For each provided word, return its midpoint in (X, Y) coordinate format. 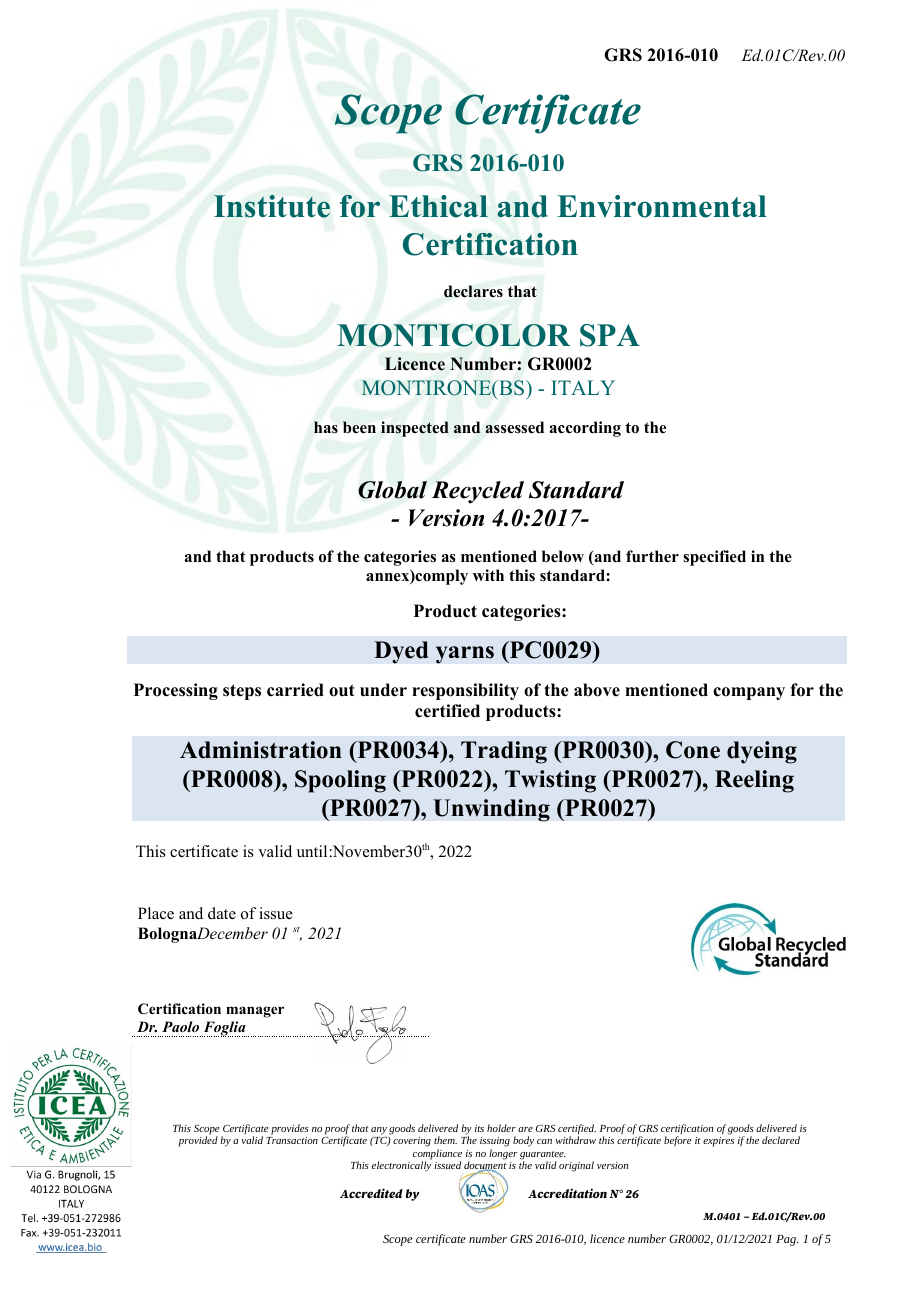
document (485, 1166)
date (222, 913)
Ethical (438, 206)
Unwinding (491, 810)
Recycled (477, 492)
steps (242, 692)
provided (198, 1141)
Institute (272, 206)
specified (714, 558)
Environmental (662, 206)
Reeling (754, 781)
